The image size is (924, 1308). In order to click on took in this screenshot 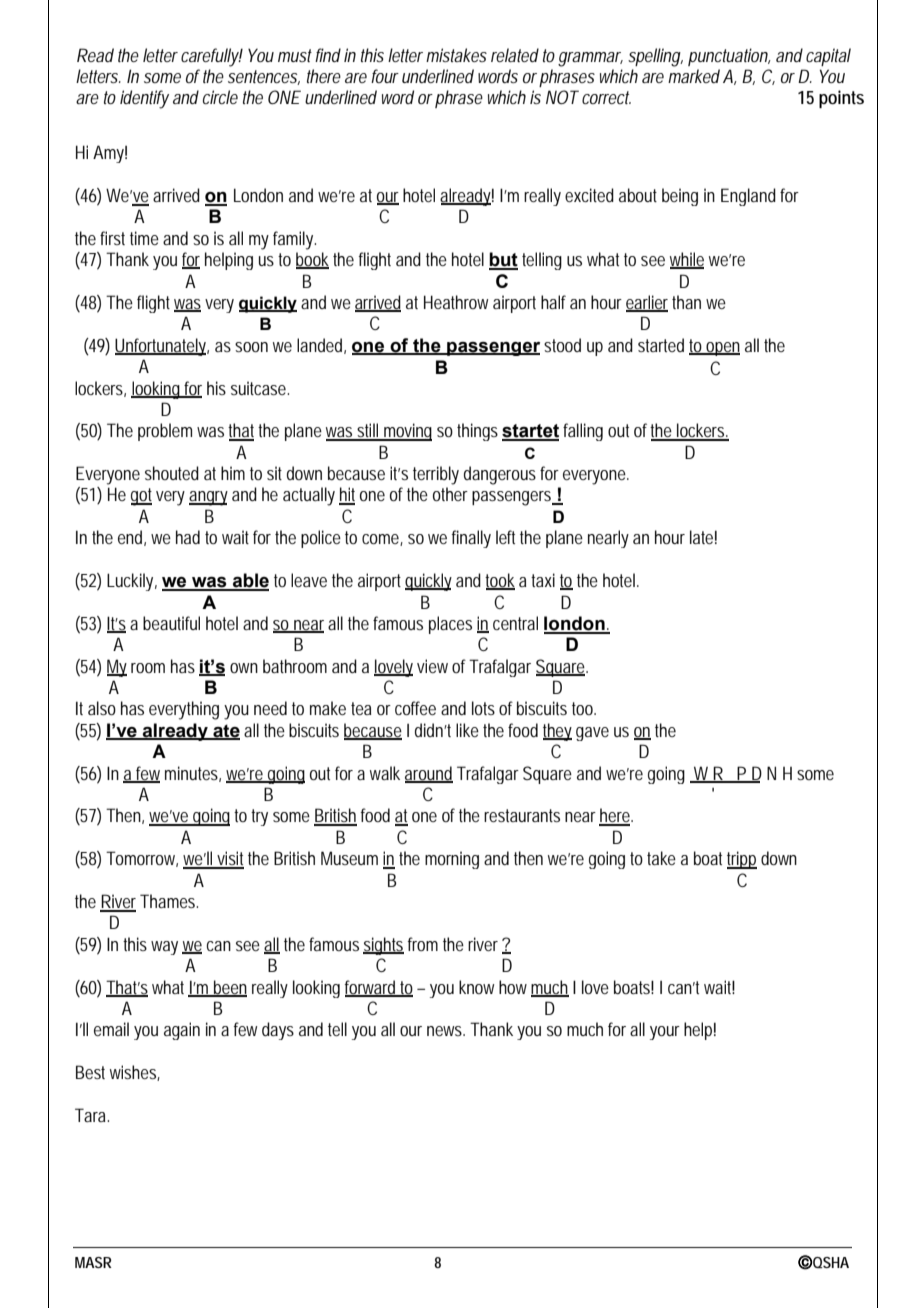, I will do `click(500, 581)`.
